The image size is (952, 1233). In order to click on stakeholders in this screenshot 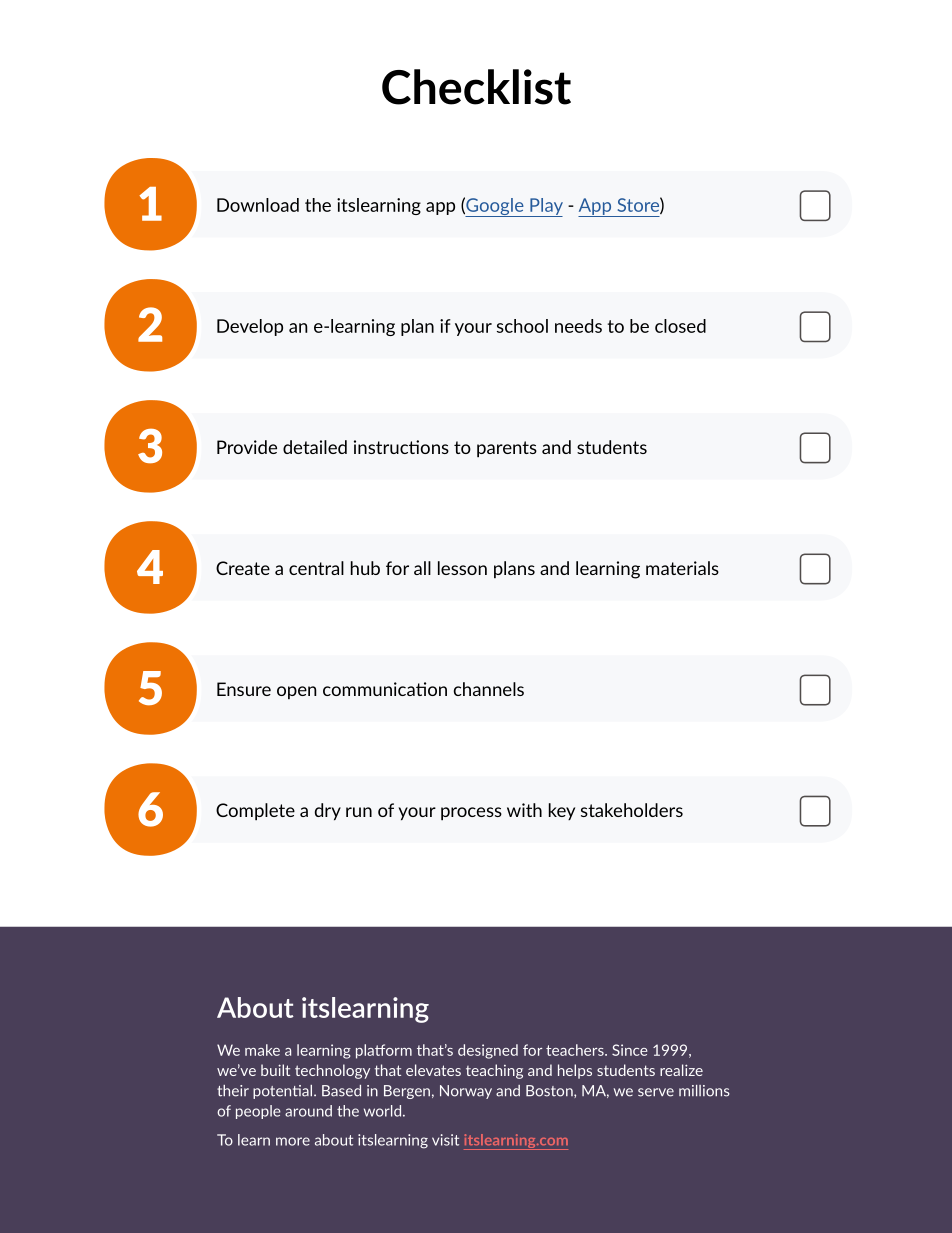, I will do `click(632, 810)`.
